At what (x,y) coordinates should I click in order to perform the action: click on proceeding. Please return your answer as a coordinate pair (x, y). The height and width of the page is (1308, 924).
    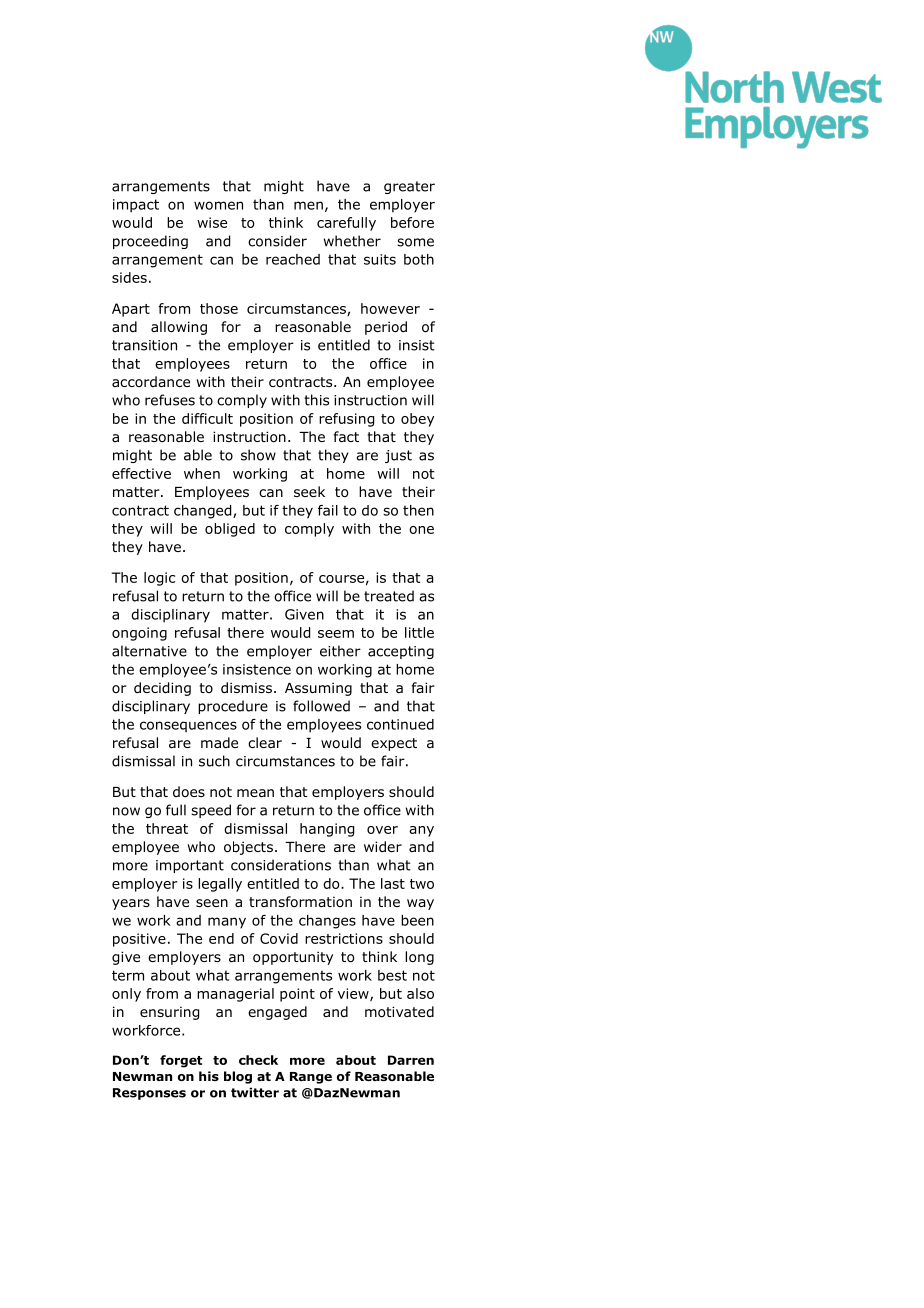
    Looking at the image, I should click on (150, 242).
